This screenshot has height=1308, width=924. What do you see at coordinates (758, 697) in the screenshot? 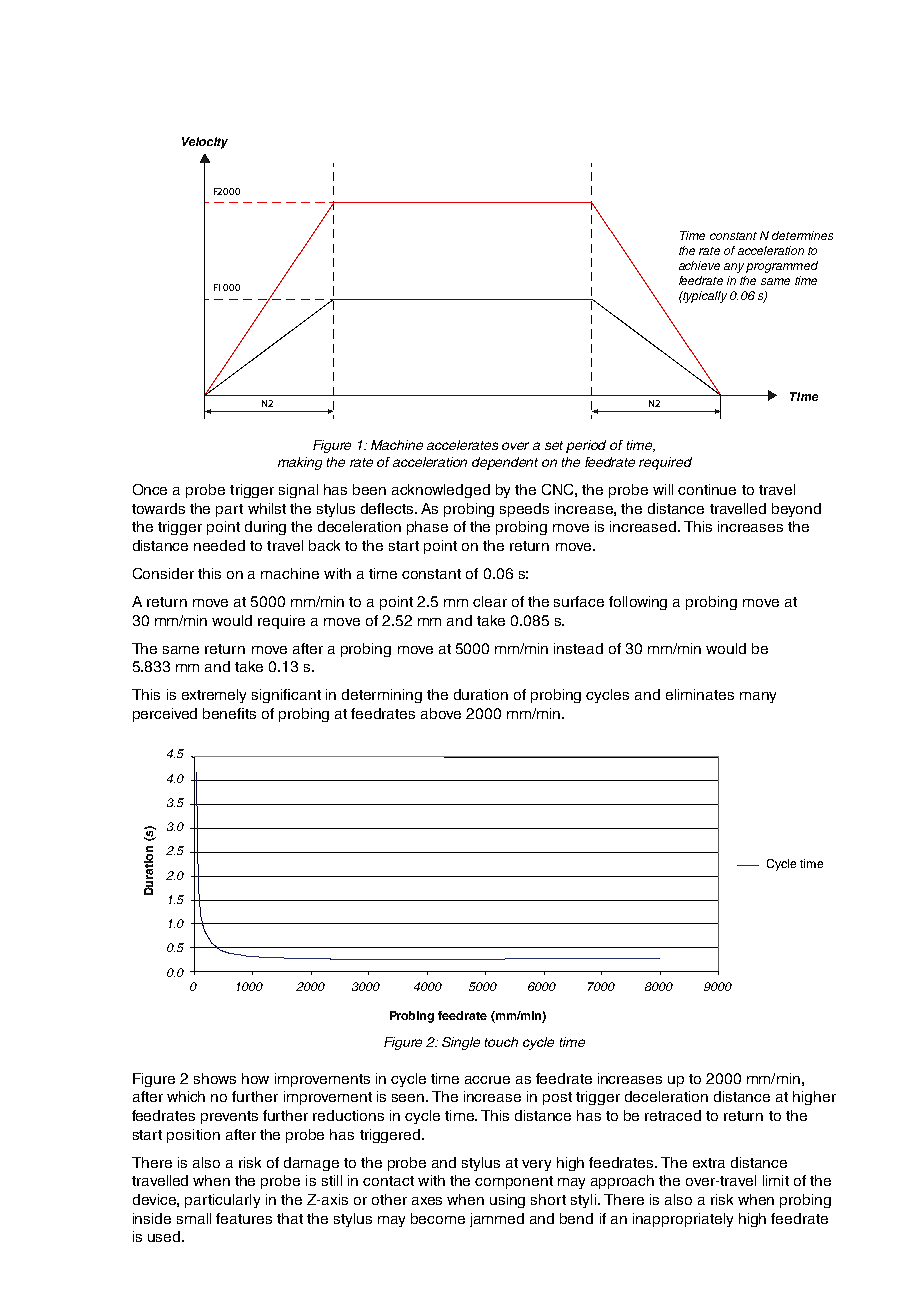
I see `many` at bounding box center [758, 697].
